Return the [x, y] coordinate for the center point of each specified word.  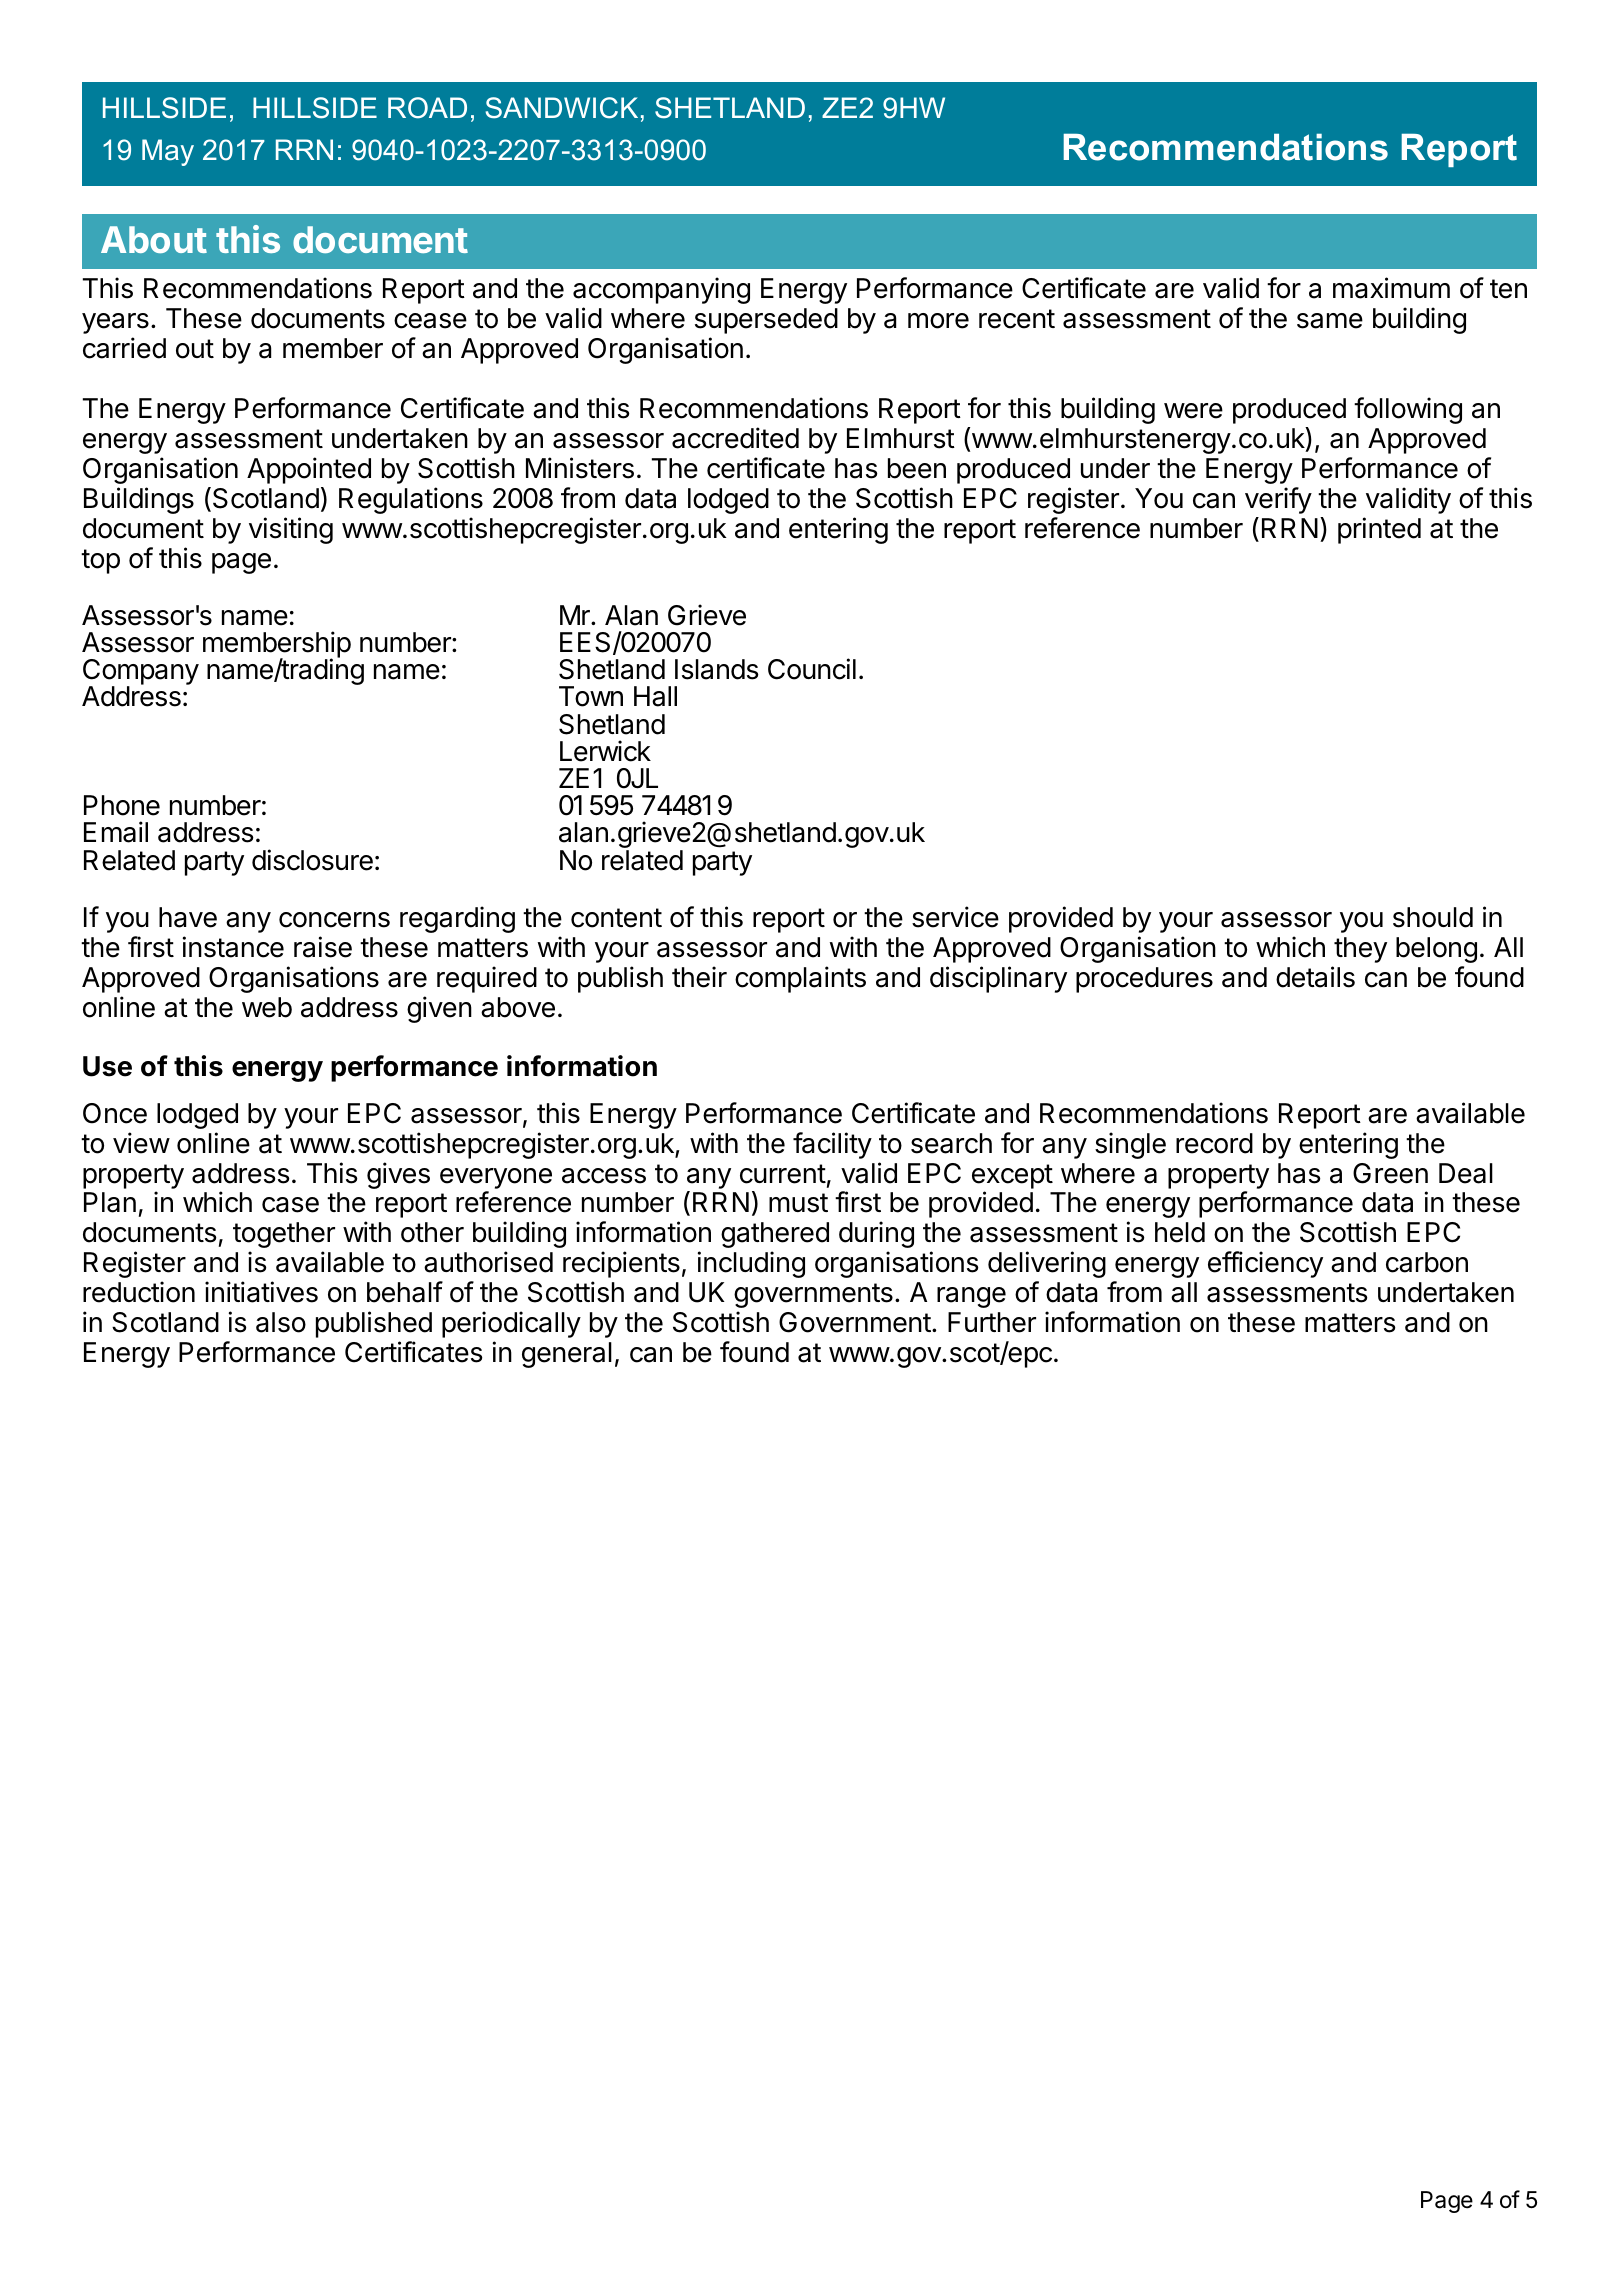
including [751, 1264]
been [917, 468]
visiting [291, 530]
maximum [1391, 288]
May [168, 152]
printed [1379, 530]
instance [233, 947]
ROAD [427, 108]
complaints [800, 979]
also [281, 1322]
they [1360, 950]
